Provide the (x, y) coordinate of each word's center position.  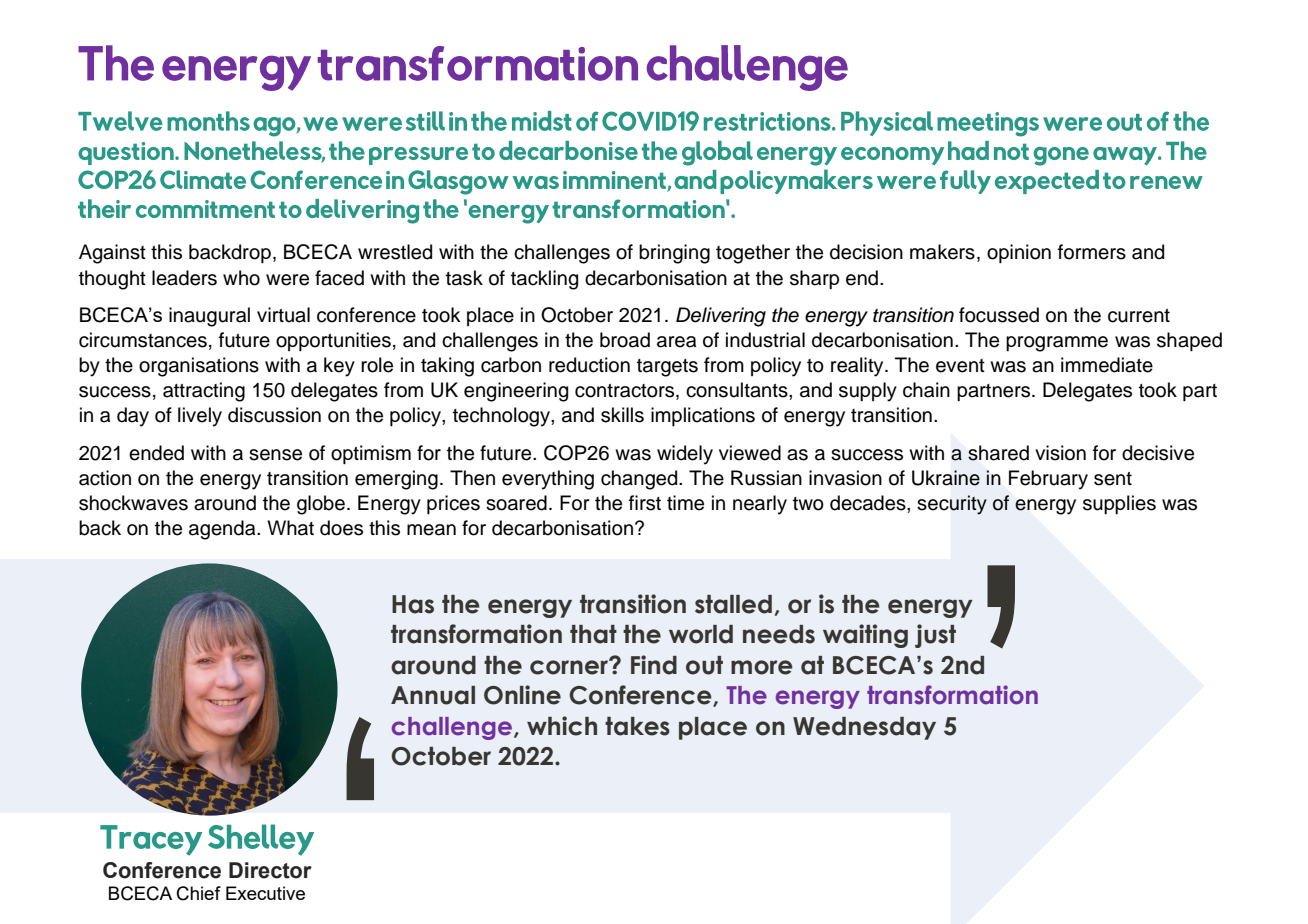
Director (270, 870)
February (1048, 480)
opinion (1019, 253)
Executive (265, 893)
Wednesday (864, 728)
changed (640, 480)
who (241, 278)
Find (654, 665)
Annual (433, 695)
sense (275, 455)
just (935, 636)
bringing (674, 254)
